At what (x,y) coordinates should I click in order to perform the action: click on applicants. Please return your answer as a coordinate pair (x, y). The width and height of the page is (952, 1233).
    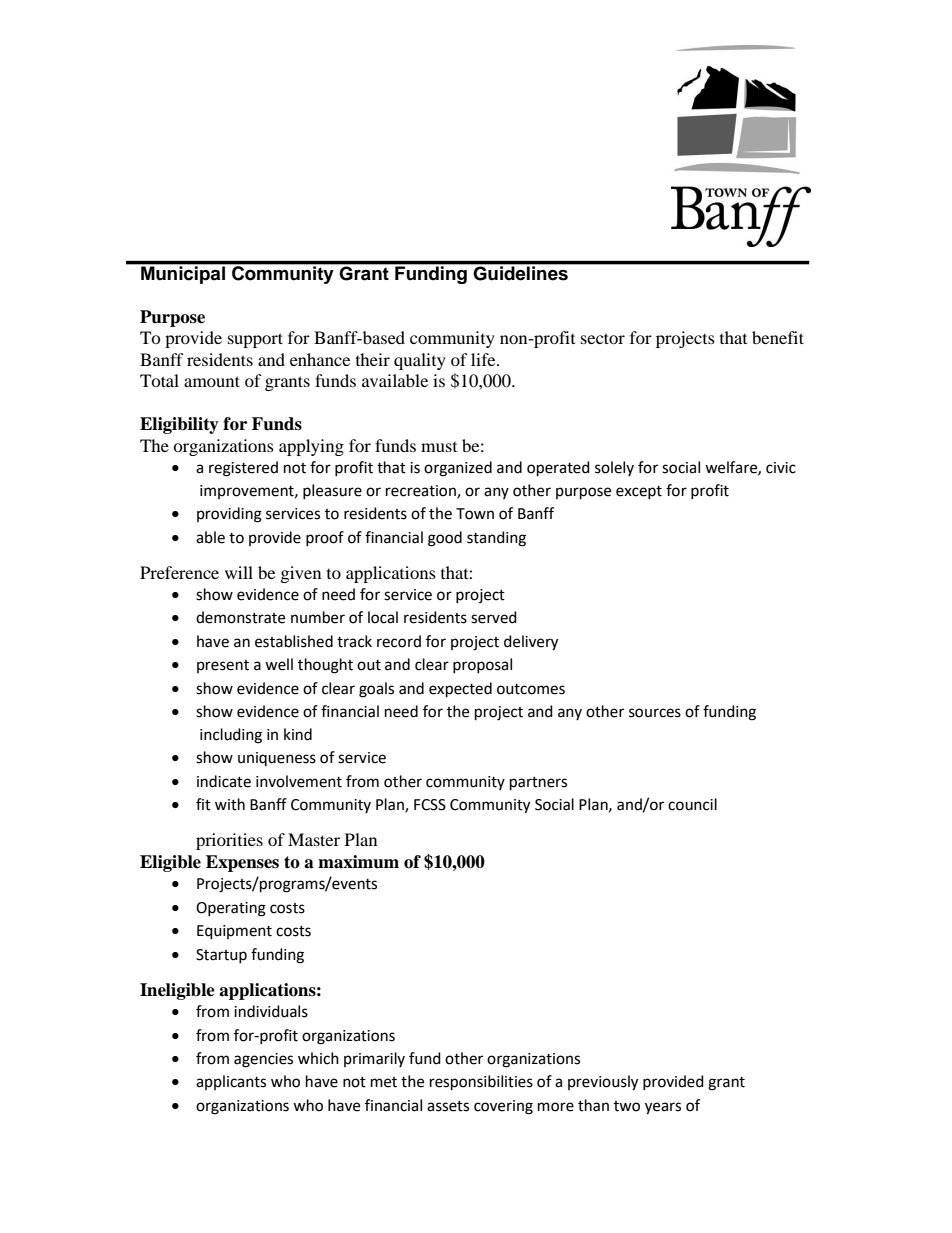
    Looking at the image, I should click on (231, 1082).
